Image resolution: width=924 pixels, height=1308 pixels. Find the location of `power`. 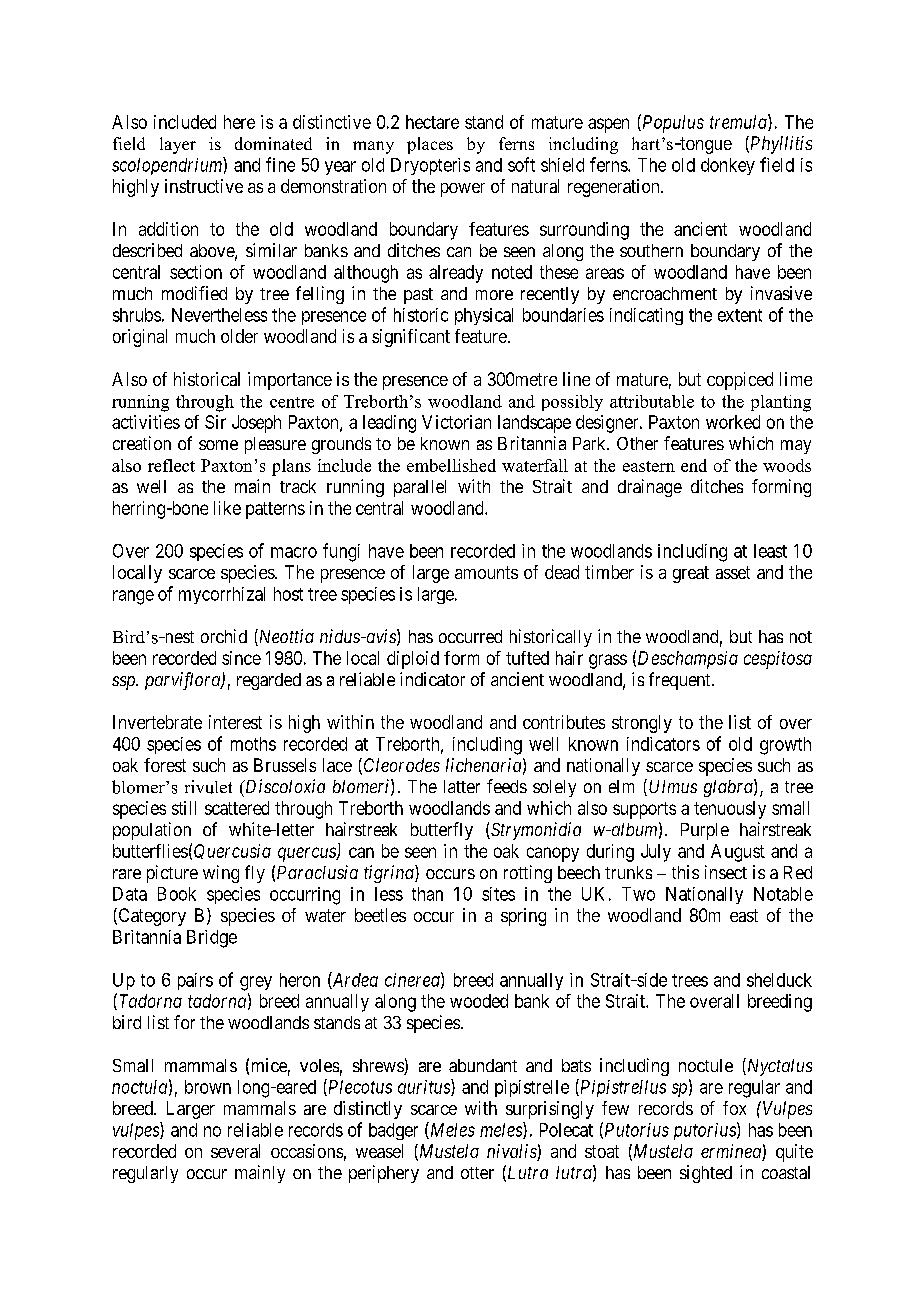

power is located at coordinates (463, 190).
